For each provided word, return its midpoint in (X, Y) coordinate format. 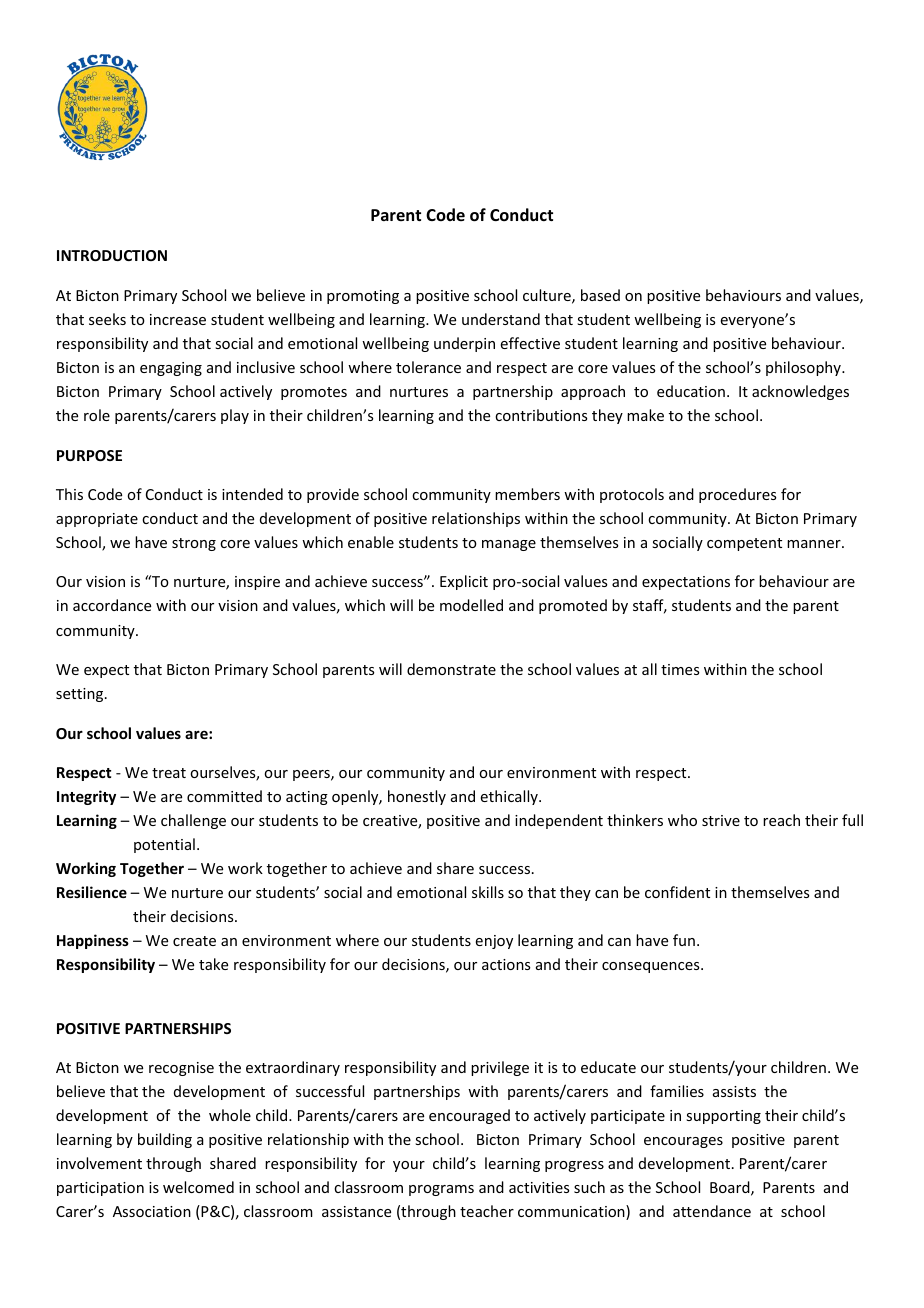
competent (744, 544)
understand (501, 319)
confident (677, 892)
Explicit (464, 582)
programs (441, 1190)
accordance (112, 605)
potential (164, 845)
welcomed (198, 1187)
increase (178, 319)
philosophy (804, 368)
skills (488, 892)
